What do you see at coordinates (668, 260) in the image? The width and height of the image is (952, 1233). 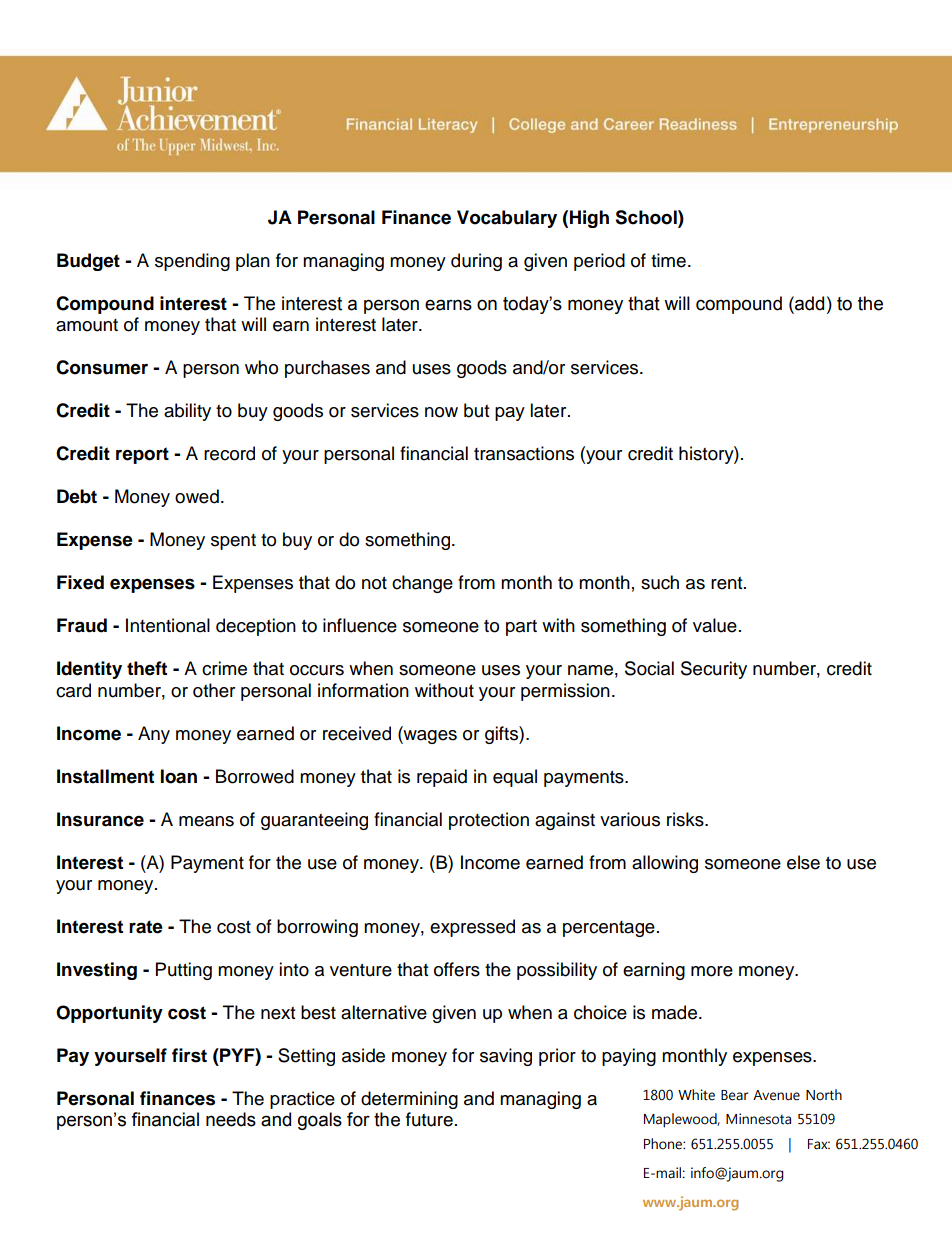 I see `time` at bounding box center [668, 260].
